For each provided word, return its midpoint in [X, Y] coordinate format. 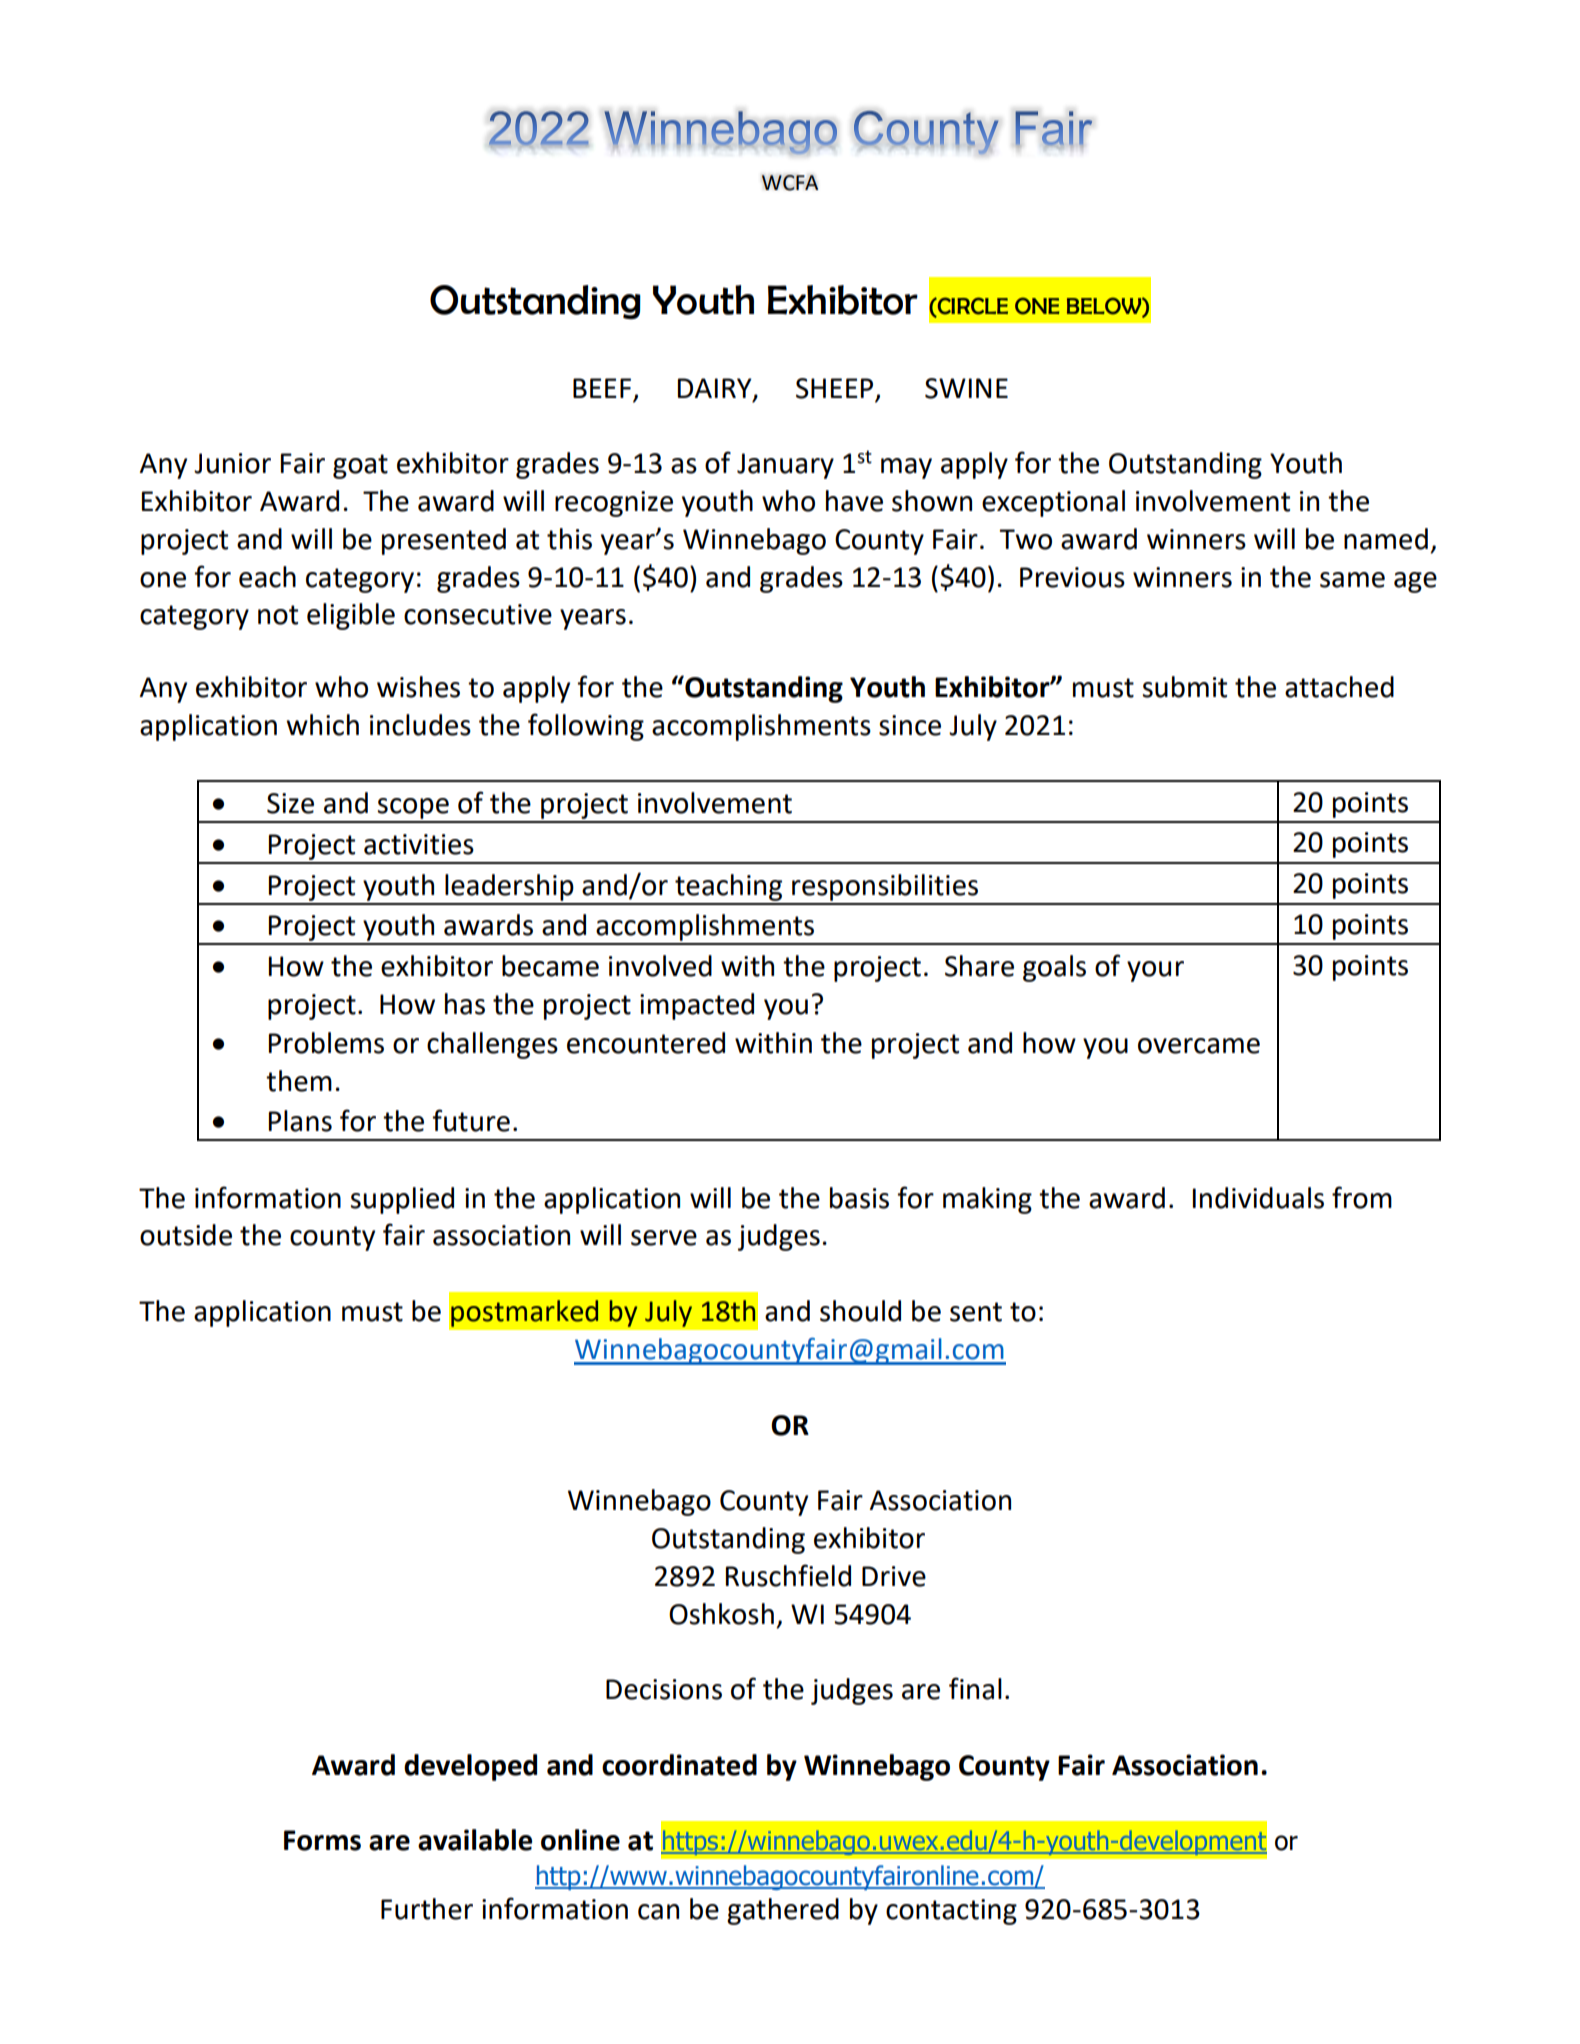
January [785, 466]
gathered [783, 1911]
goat [360, 466]
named [1386, 539]
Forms [322, 1840]
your [1155, 971]
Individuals [1258, 1198]
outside [186, 1235]
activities [419, 844]
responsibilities [885, 887]
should [860, 1311]
